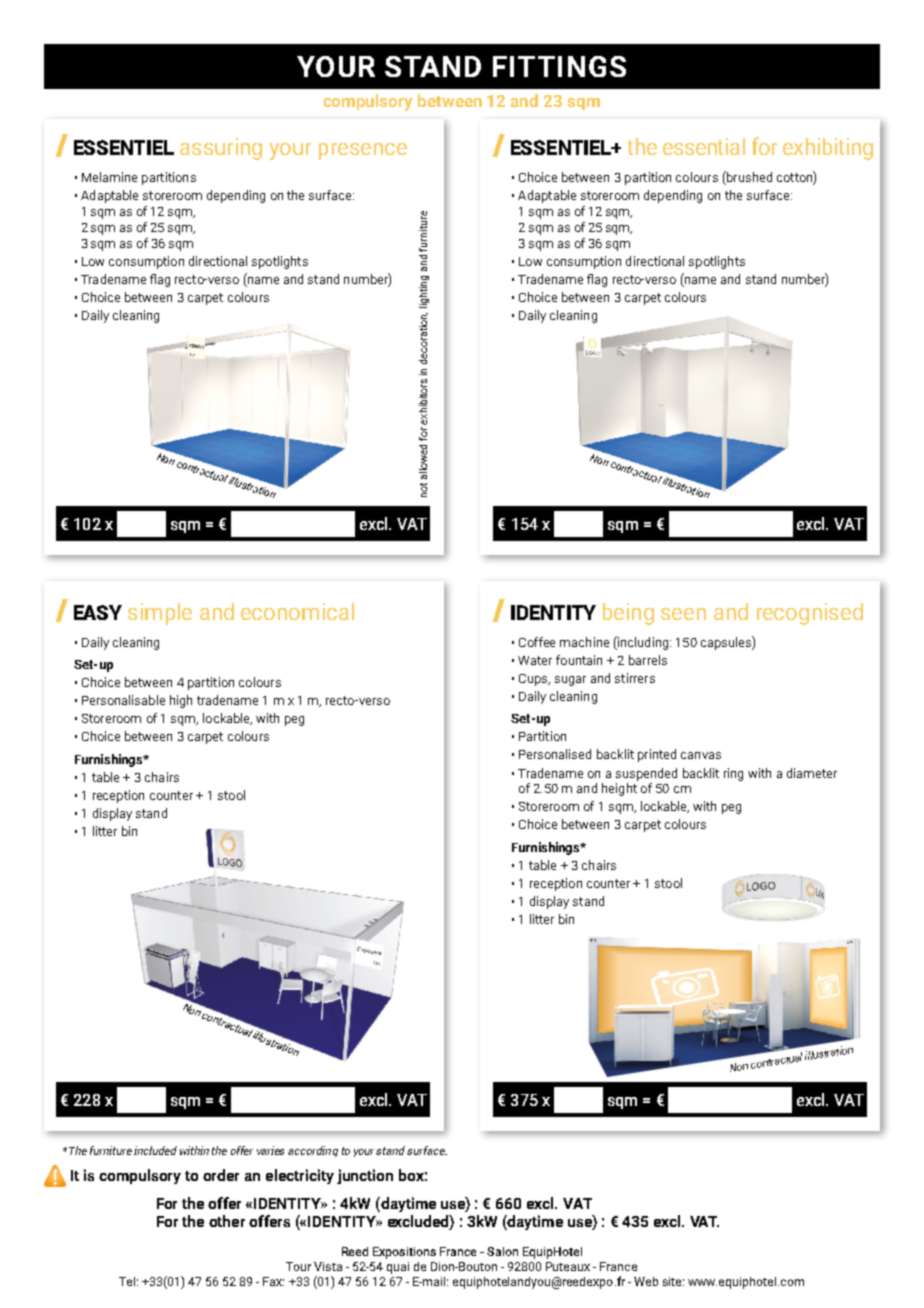  Describe the element at coordinates (704, 146) in the page. I see `essential` at that location.
